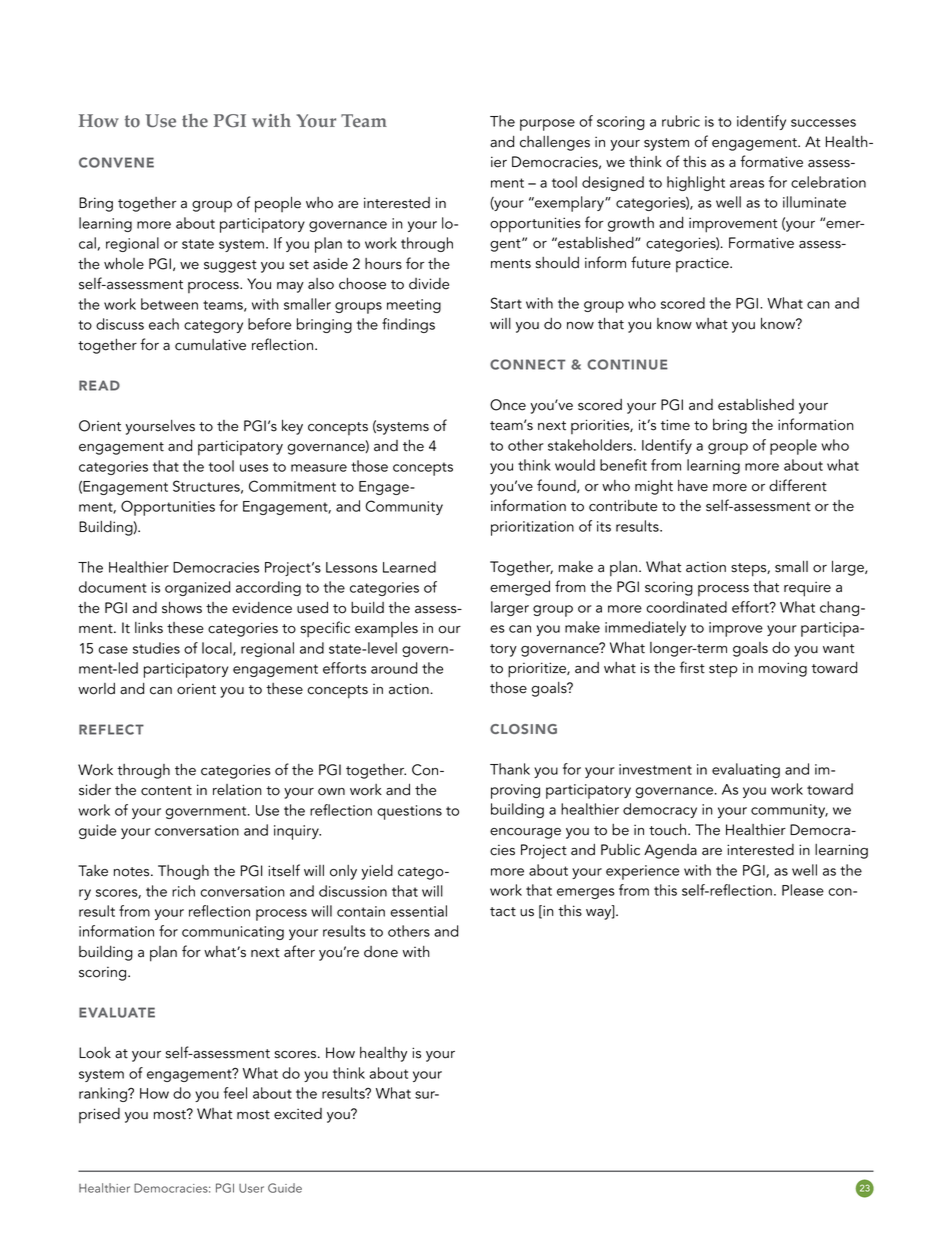 The height and width of the screenshot is (1233, 952). What do you see at coordinates (803, 890) in the screenshot?
I see `Please` at bounding box center [803, 890].
